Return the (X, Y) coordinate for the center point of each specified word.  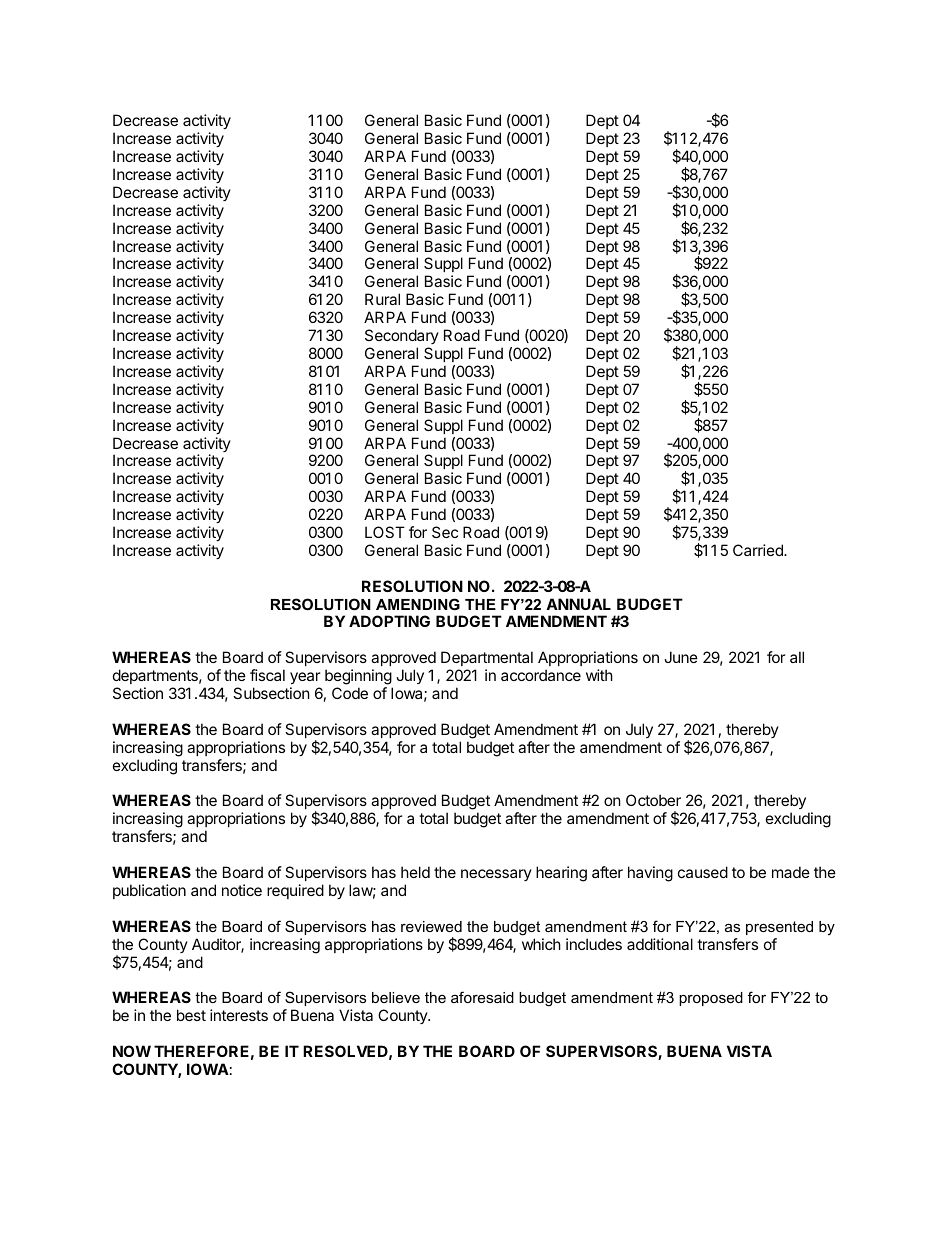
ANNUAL (578, 604)
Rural (382, 299)
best (191, 1015)
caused (703, 872)
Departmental (487, 660)
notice (242, 890)
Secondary (402, 336)
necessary (496, 875)
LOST (385, 532)
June (681, 657)
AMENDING (418, 604)
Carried (759, 550)
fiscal (267, 675)
